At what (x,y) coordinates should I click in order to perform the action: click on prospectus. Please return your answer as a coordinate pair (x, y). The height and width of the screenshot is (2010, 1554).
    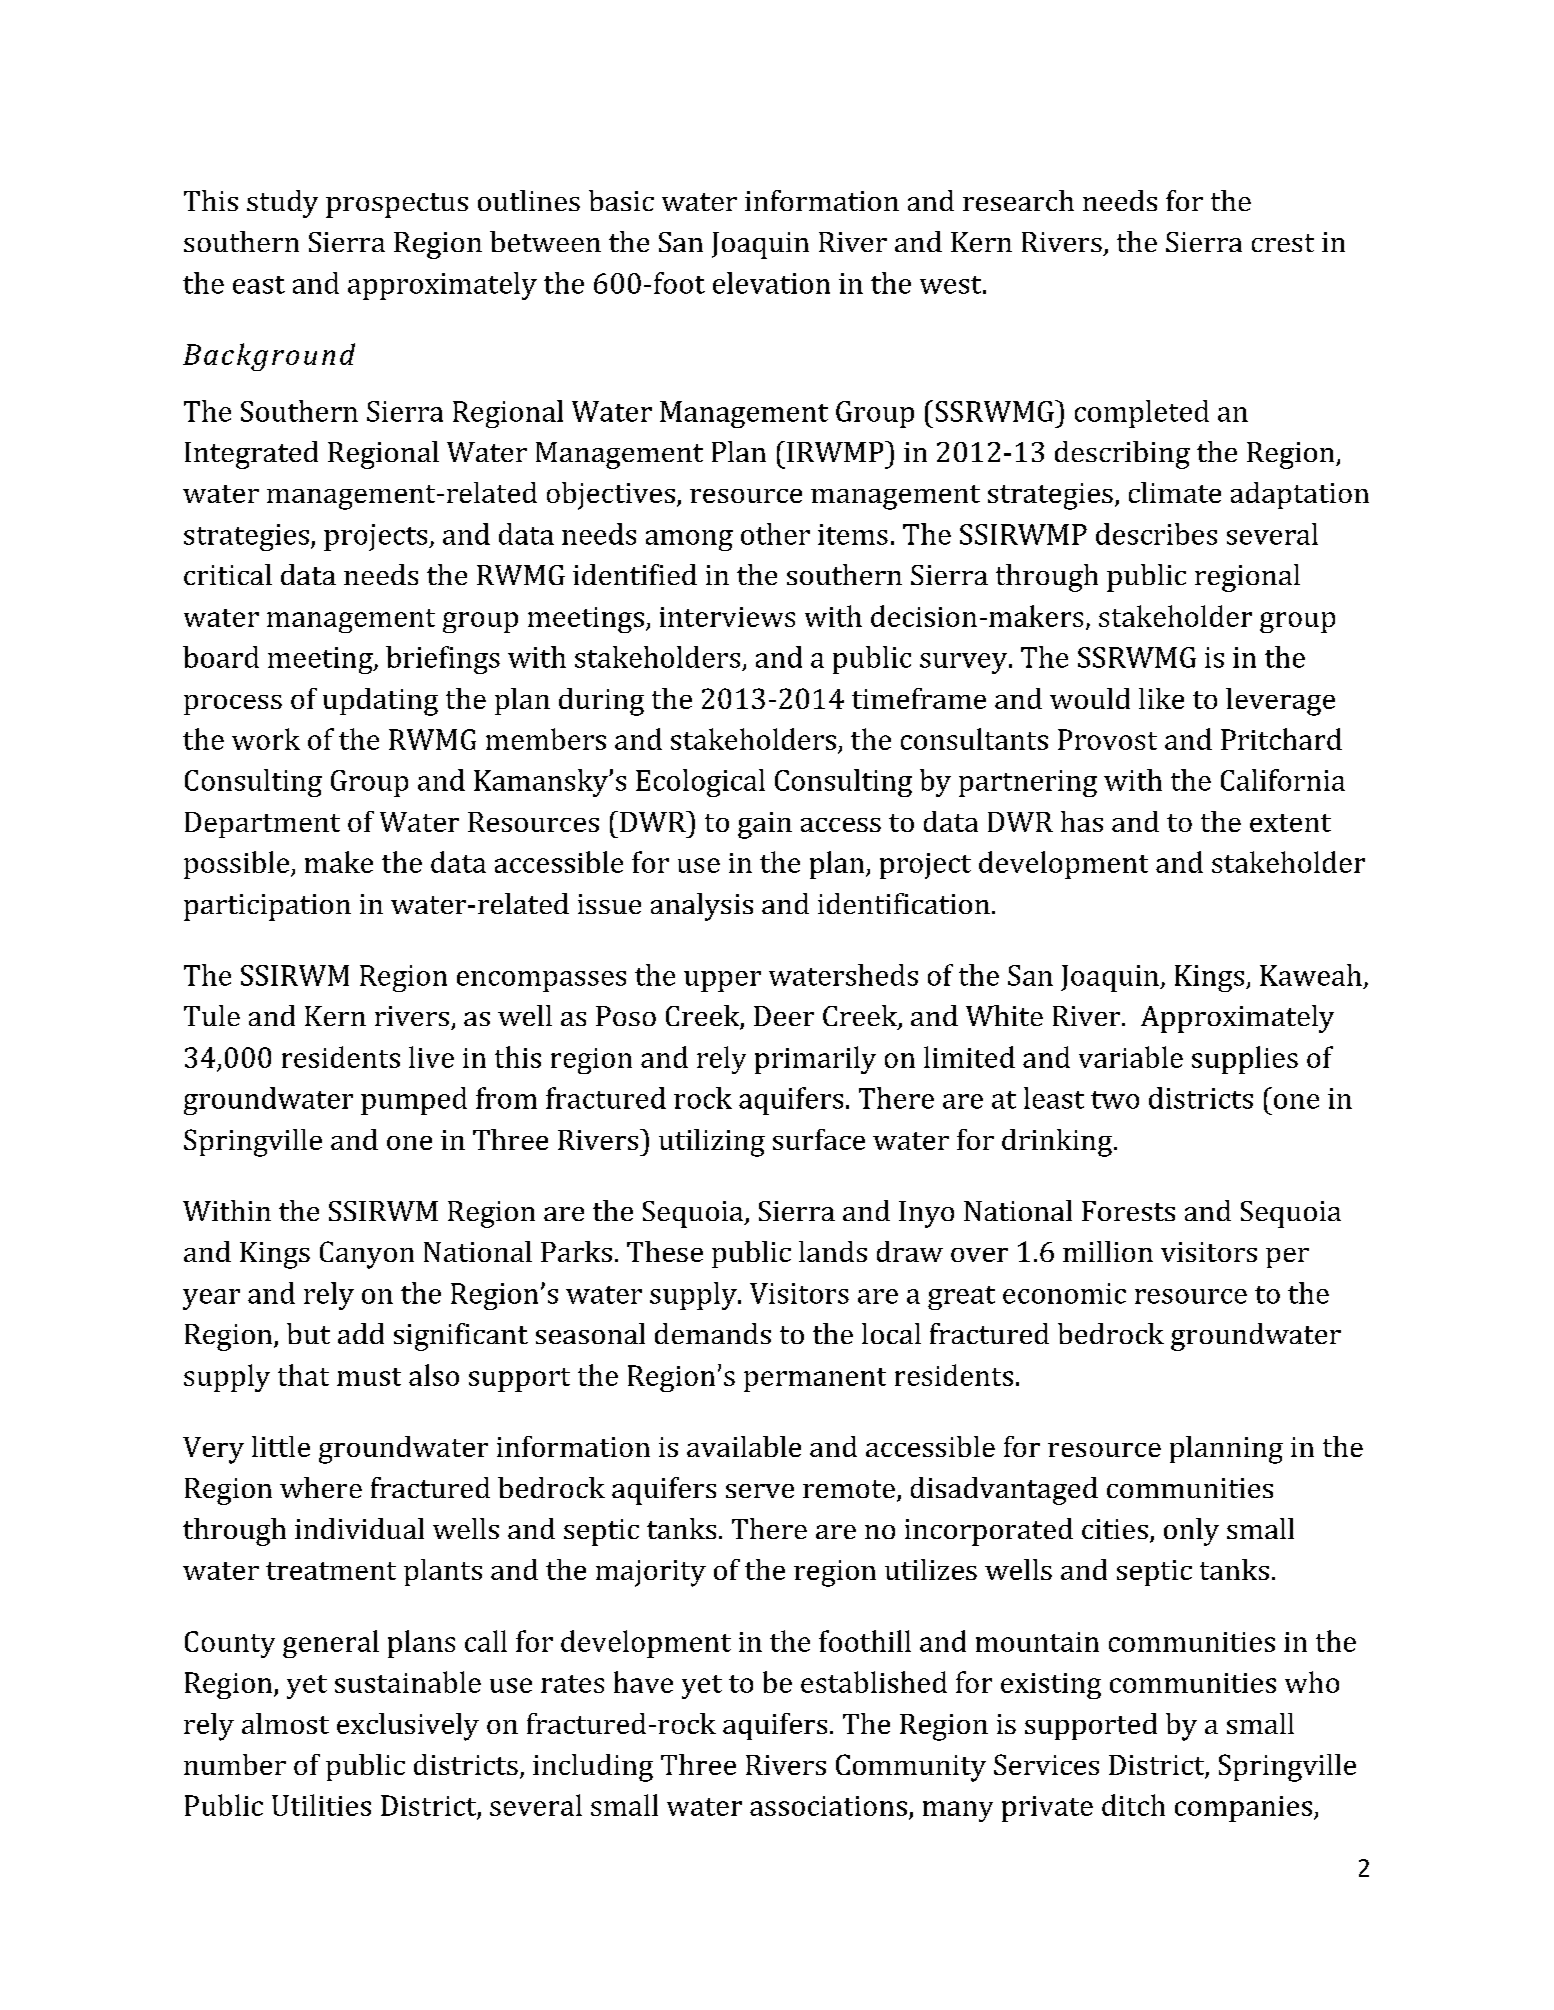
    Looking at the image, I should click on (397, 205).
